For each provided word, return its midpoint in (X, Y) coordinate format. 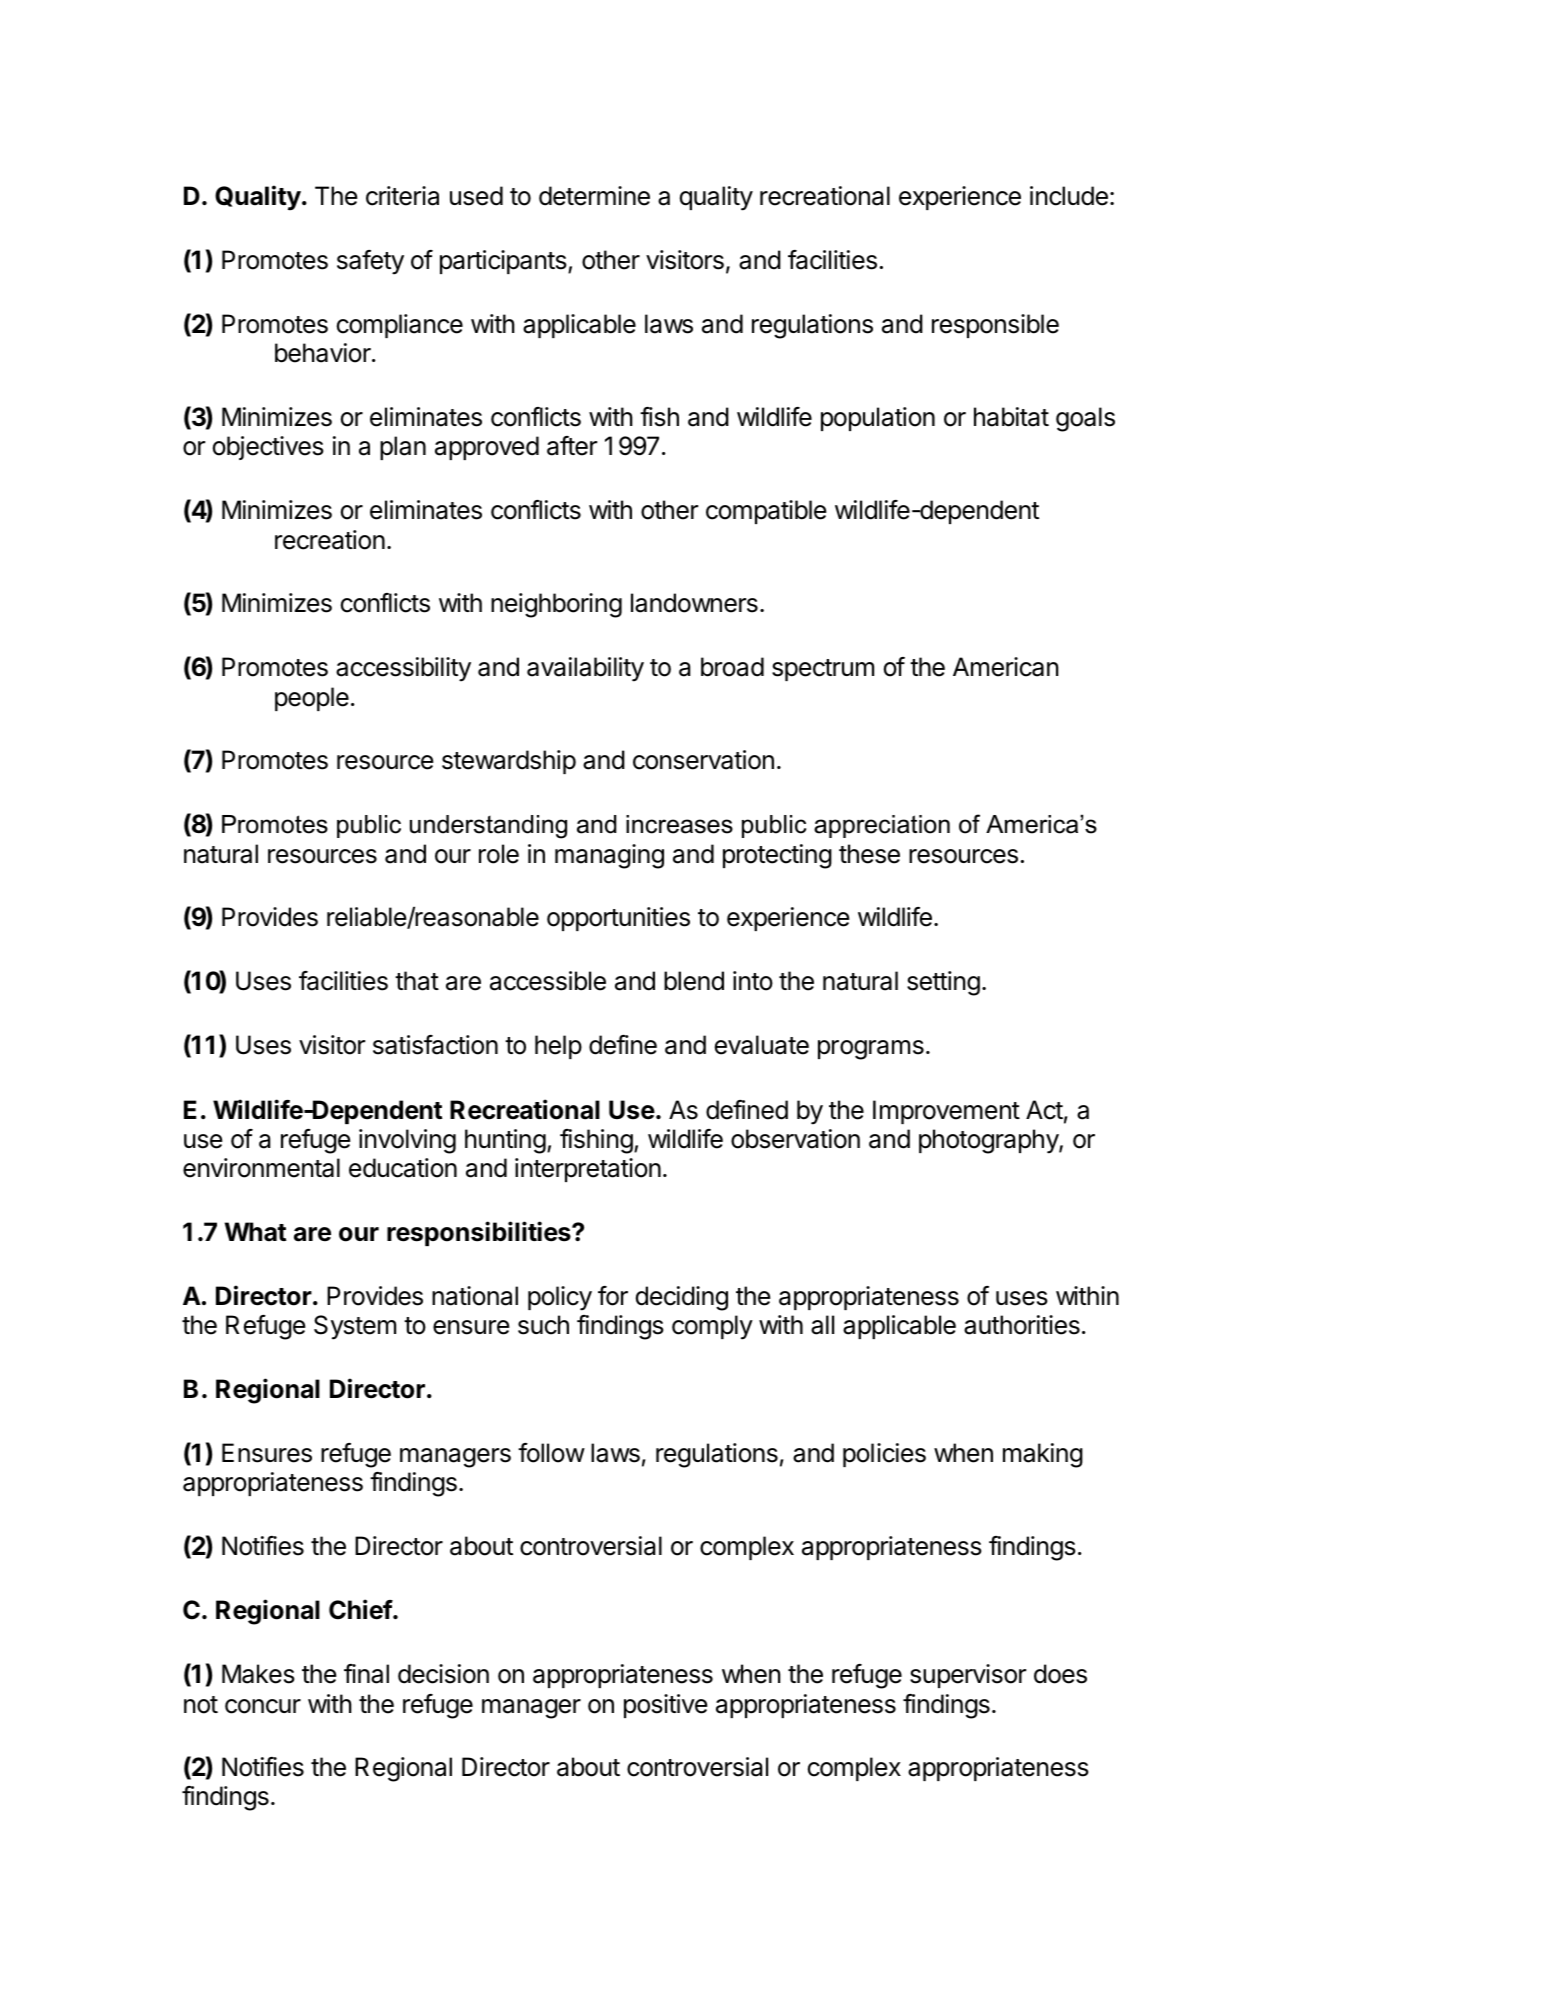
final (366, 1674)
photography (989, 1141)
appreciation (882, 826)
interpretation (588, 1170)
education (403, 1168)
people (312, 699)
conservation (703, 760)
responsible (995, 326)
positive (665, 1706)
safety (370, 262)
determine (594, 196)
